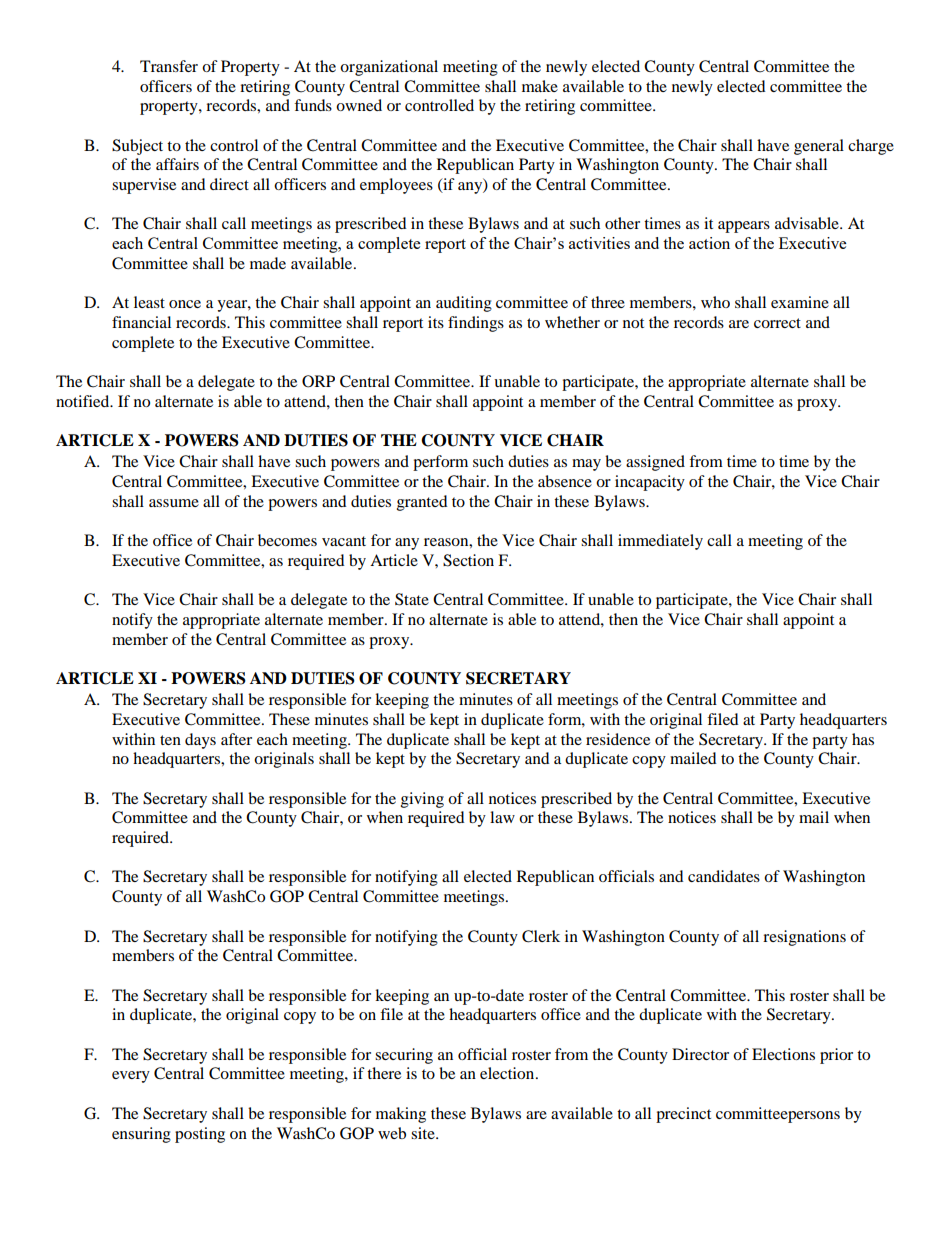  I want to click on general, so click(819, 147).
